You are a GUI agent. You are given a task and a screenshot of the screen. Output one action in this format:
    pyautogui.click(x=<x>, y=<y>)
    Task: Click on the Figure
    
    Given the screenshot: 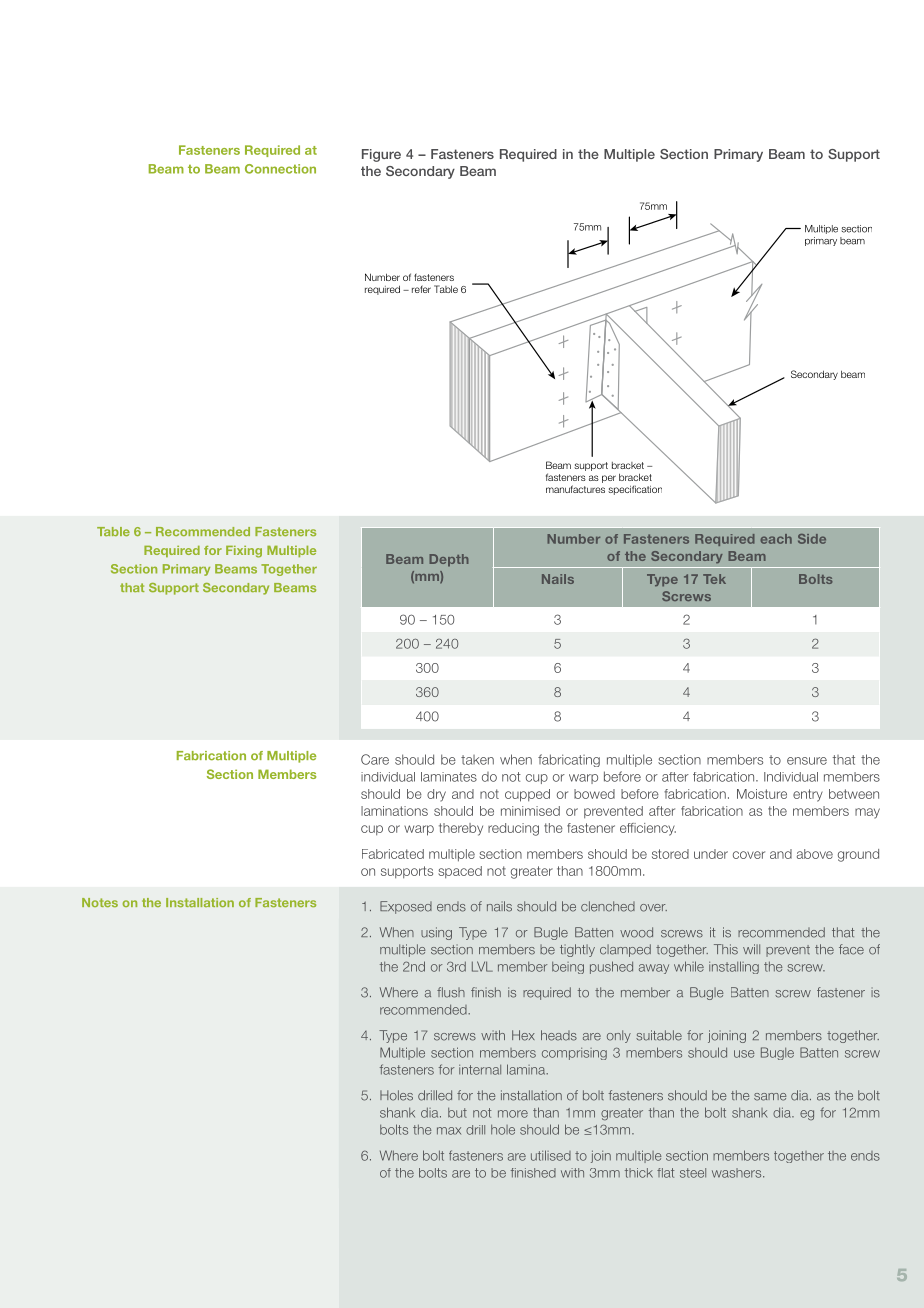 What is the action you would take?
    pyautogui.click(x=381, y=155)
